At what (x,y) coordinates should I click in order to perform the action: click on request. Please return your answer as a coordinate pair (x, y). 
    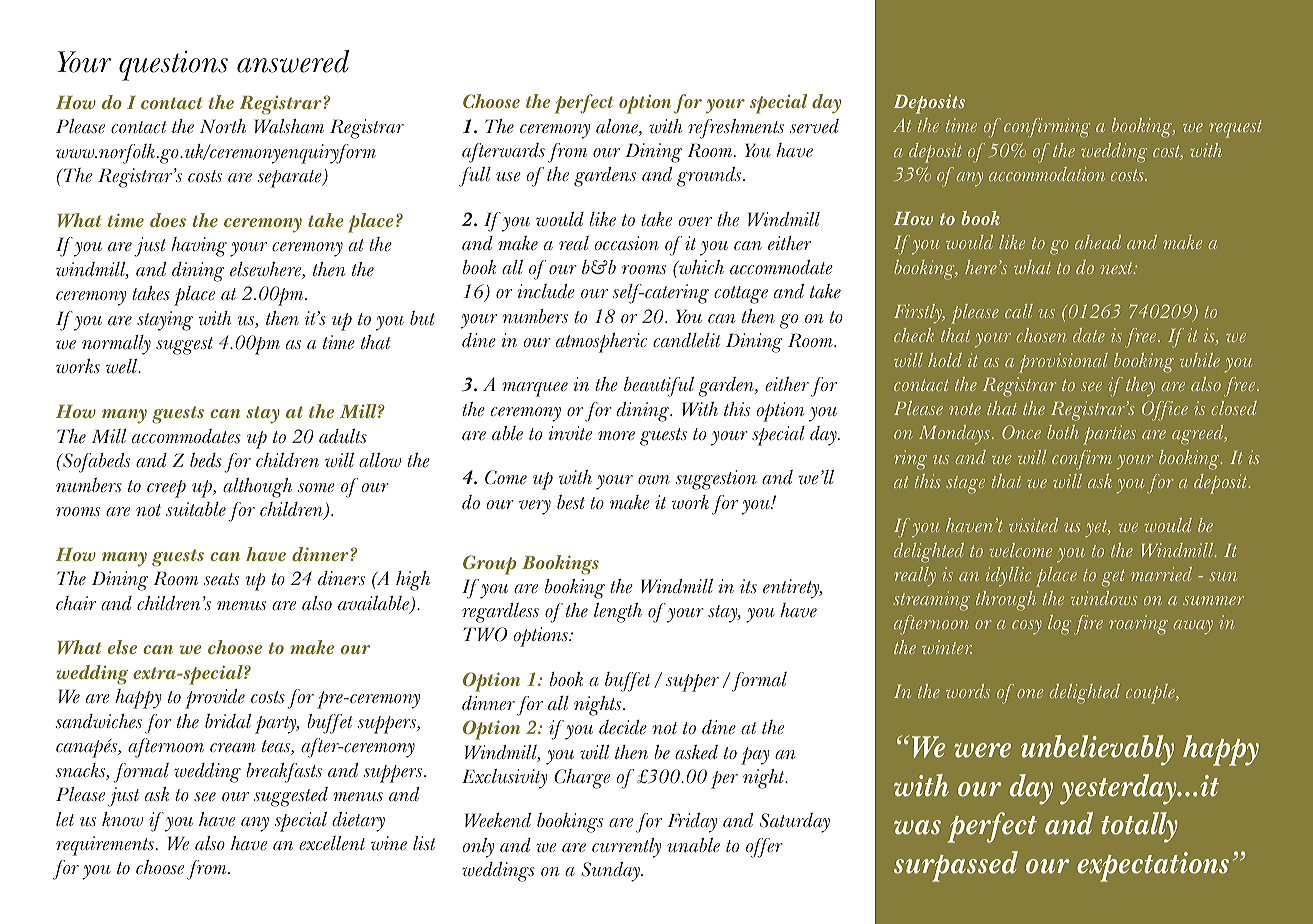
    Looking at the image, I should click on (1235, 129).
